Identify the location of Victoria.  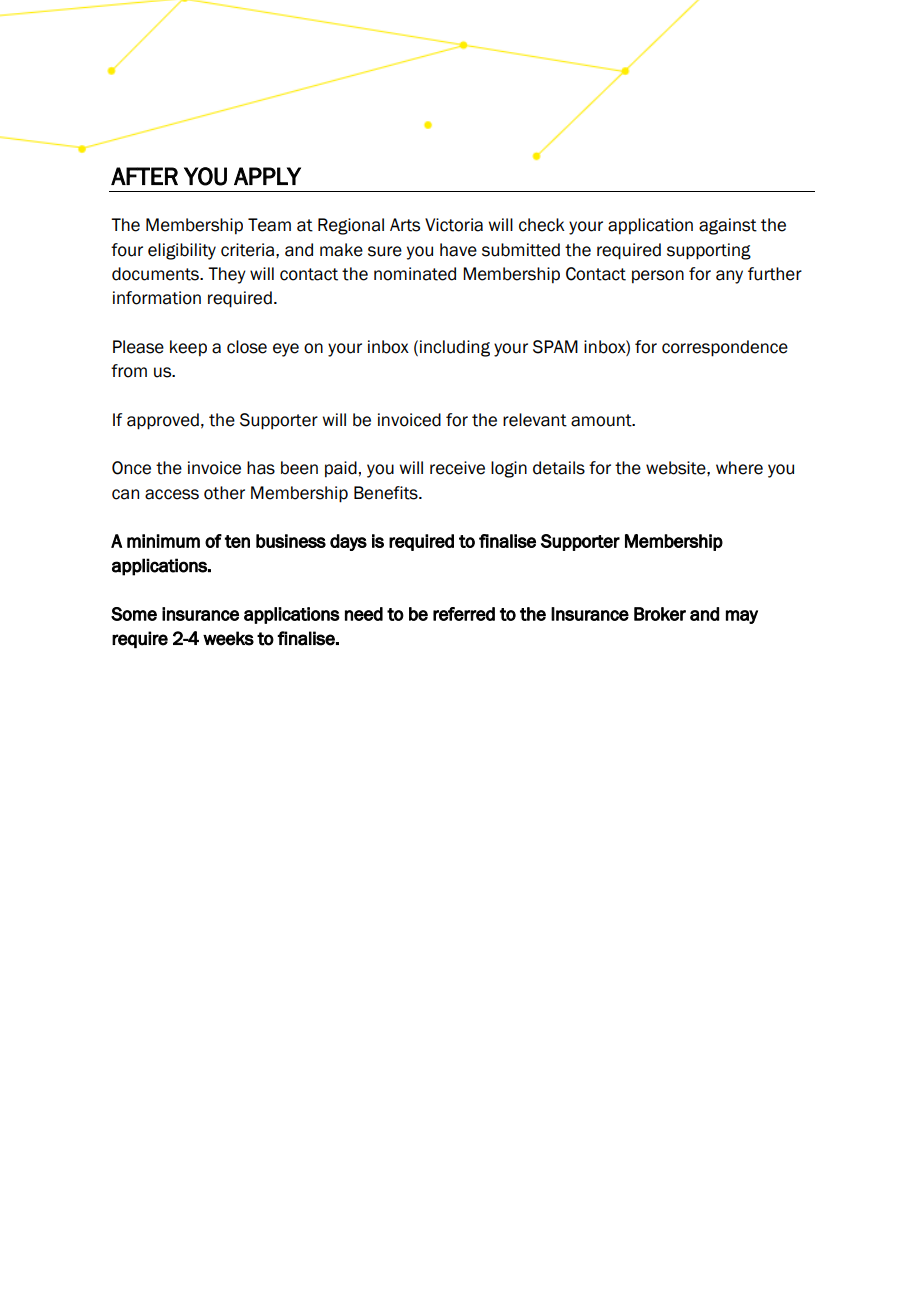
(454, 225).
